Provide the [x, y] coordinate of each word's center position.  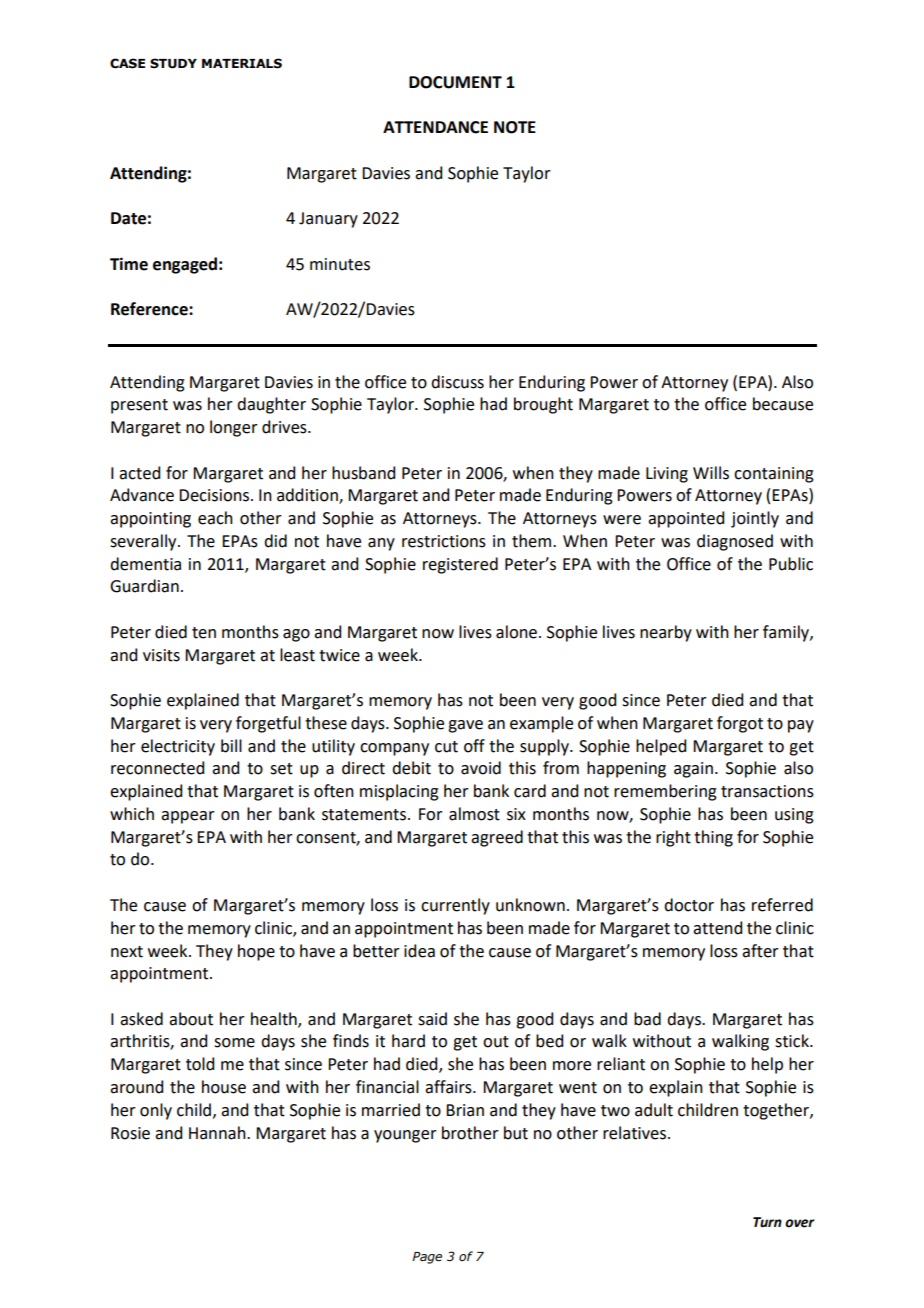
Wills [711, 473]
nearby [666, 633]
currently [455, 906]
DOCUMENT [455, 82]
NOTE [515, 127]
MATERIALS [242, 63]
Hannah [218, 1133]
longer [234, 428]
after [760, 951]
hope [256, 952]
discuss [457, 382]
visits [161, 655]
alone [516, 632]
